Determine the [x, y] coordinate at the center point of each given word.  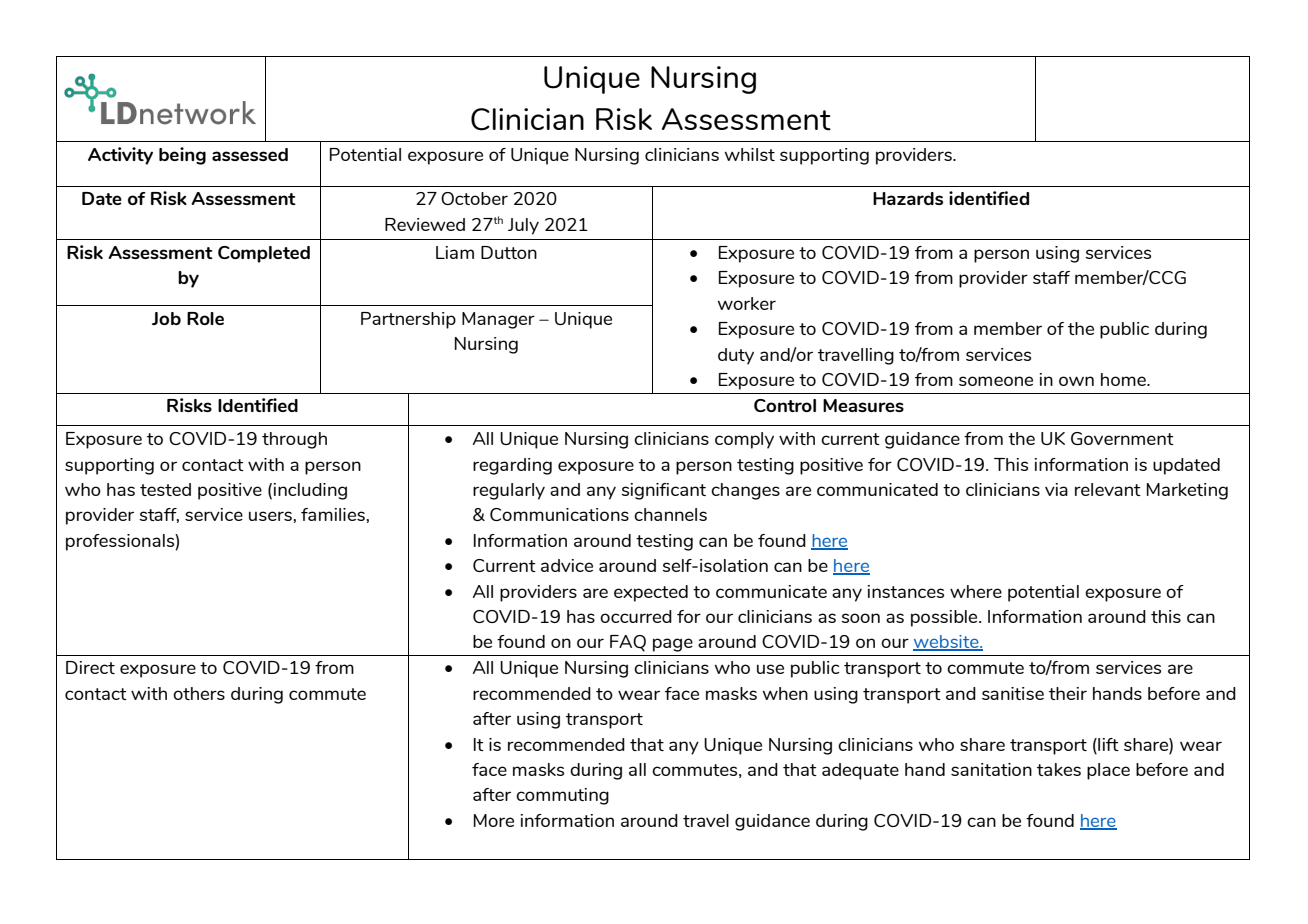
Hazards [908, 198]
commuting [562, 796]
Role [205, 318]
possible [945, 618]
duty [736, 356]
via [1056, 489]
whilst [750, 154]
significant [663, 491]
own [1076, 381]
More [494, 820]
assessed [250, 154]
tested [165, 489]
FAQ [628, 643]
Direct [90, 667]
